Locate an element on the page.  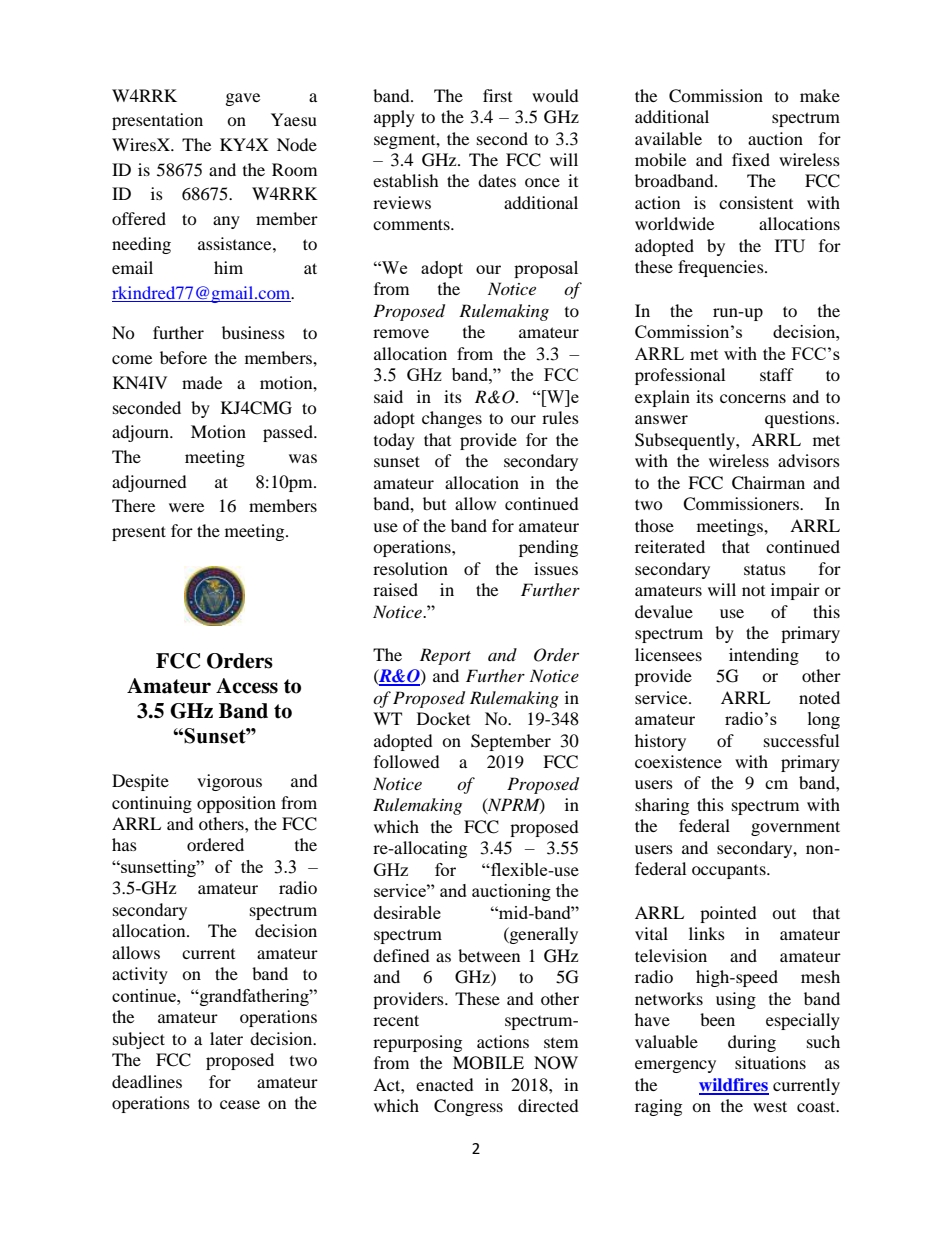
situations is located at coordinates (770, 1062).
